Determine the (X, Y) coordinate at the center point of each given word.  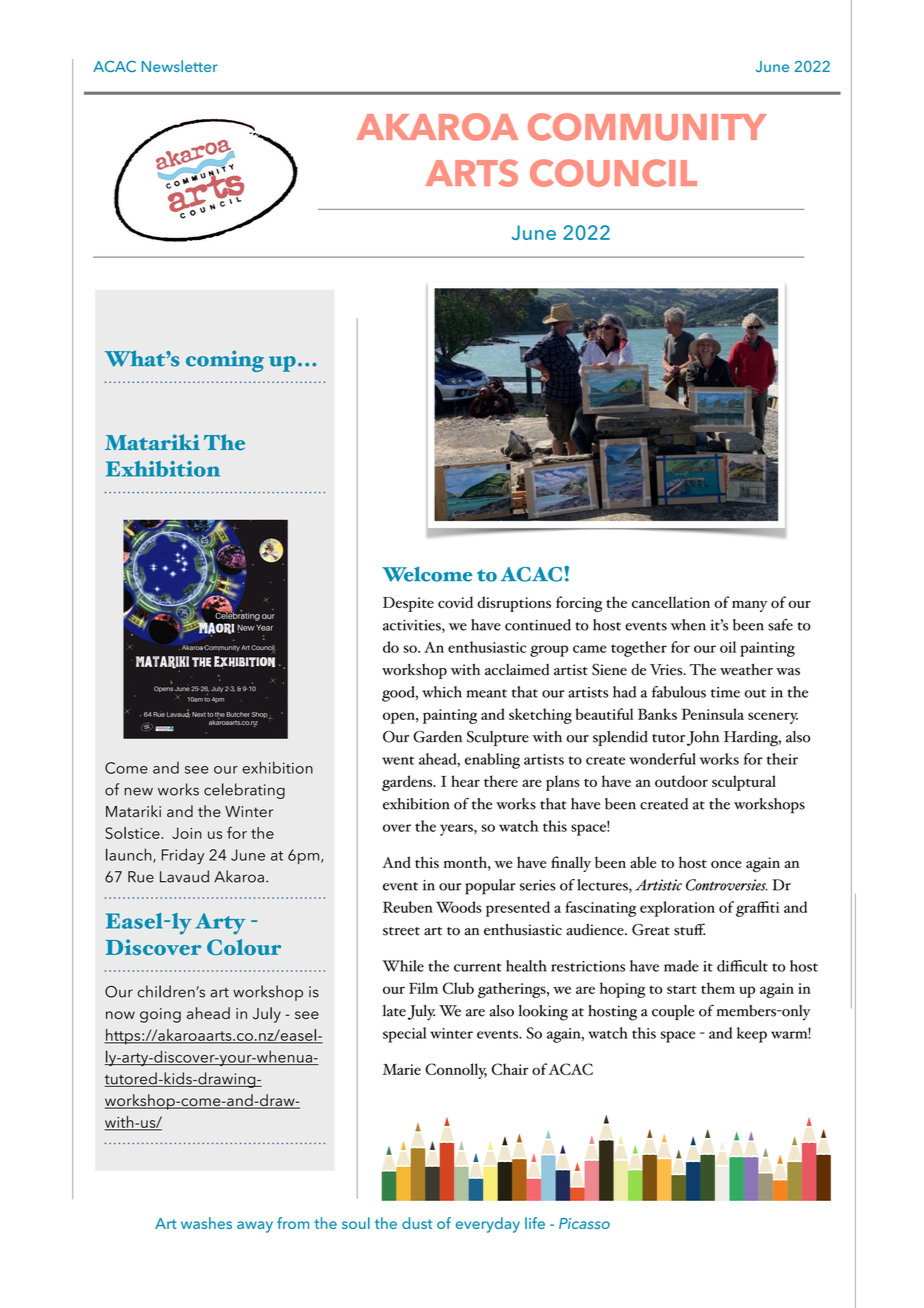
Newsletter (180, 66)
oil (728, 647)
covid (455, 602)
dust (417, 1223)
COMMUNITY (647, 127)
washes (206, 1223)
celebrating (244, 791)
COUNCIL (613, 173)
